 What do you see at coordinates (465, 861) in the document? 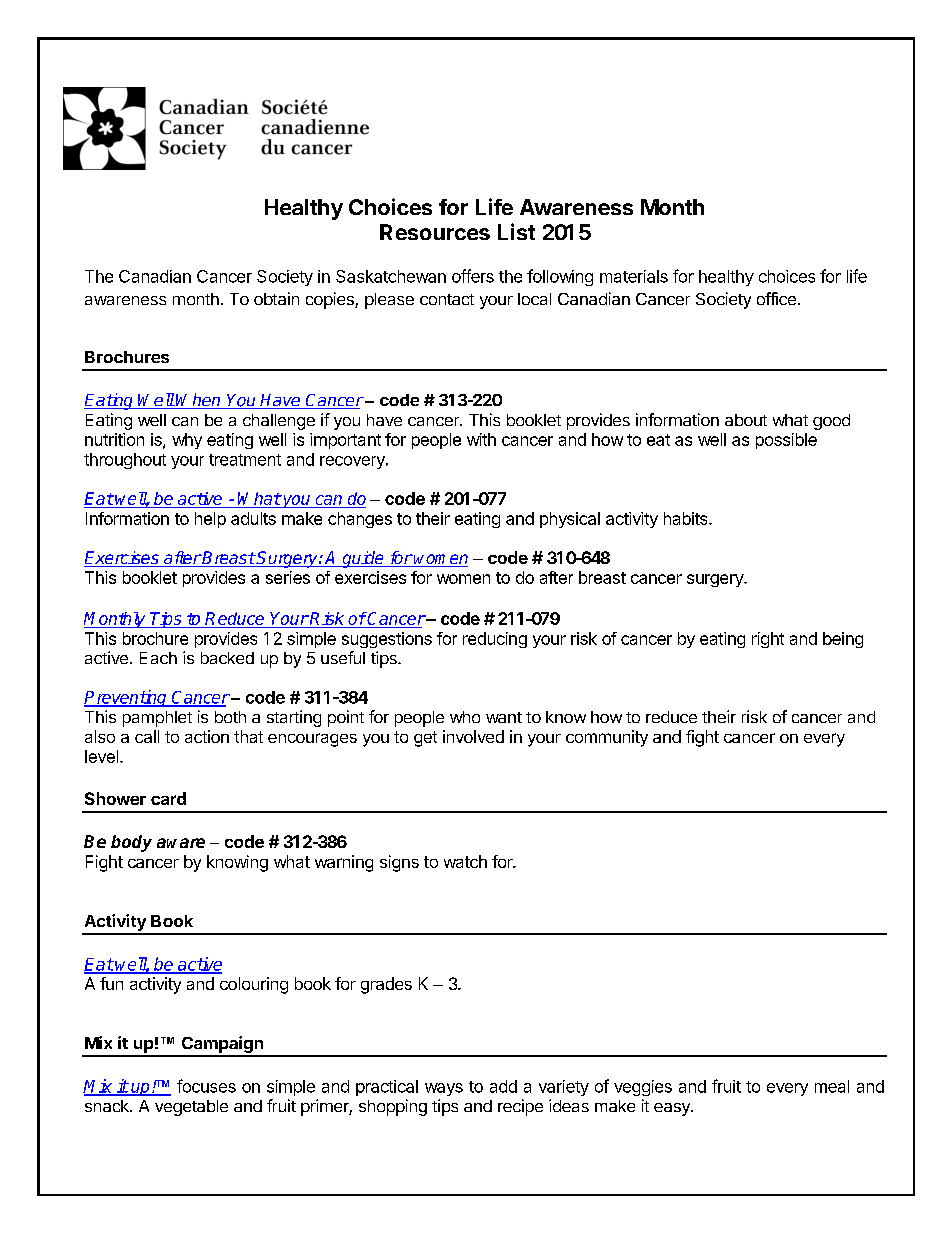
I see `watch` at bounding box center [465, 861].
